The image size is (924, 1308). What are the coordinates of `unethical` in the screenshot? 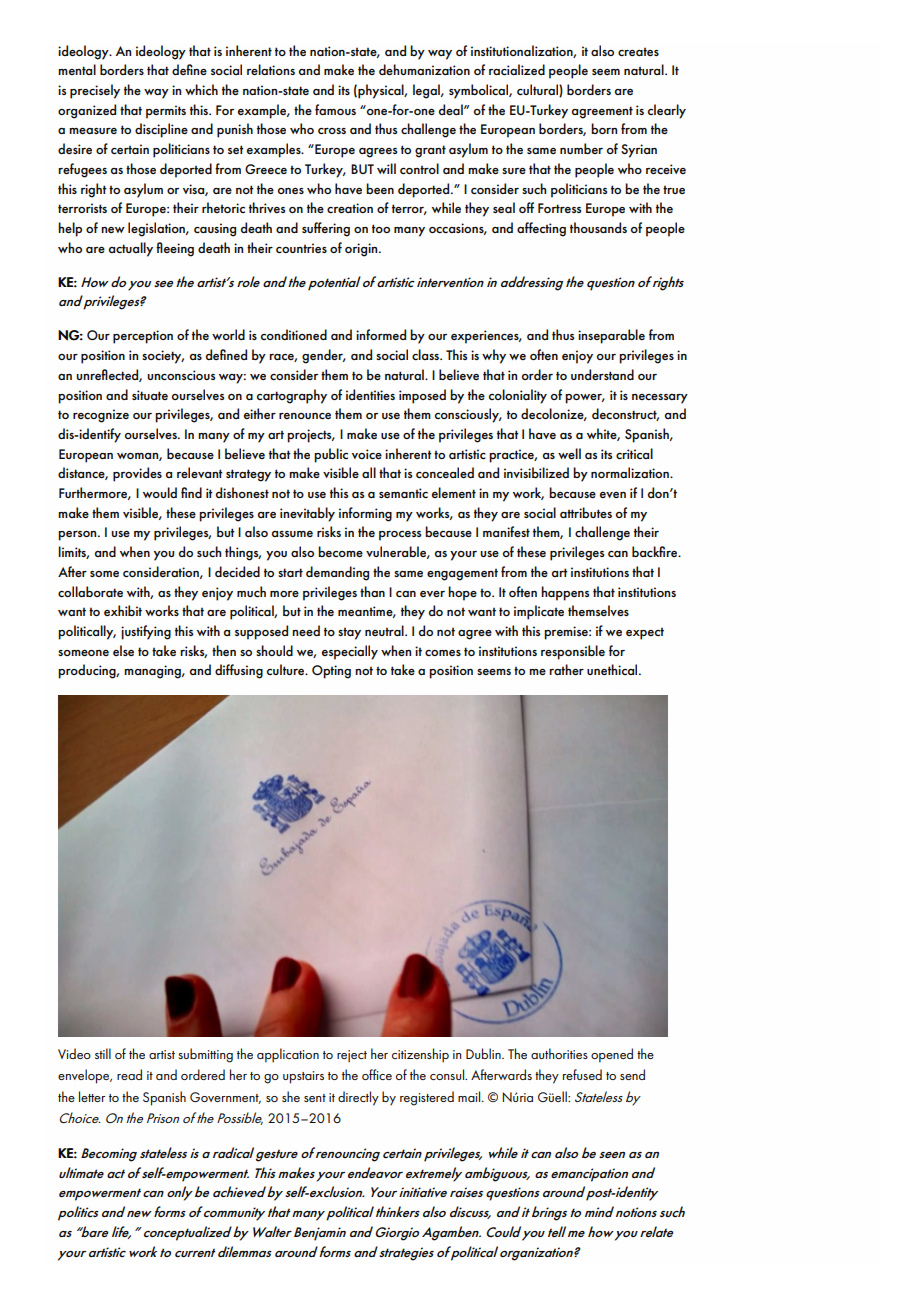 It's located at (613, 669).
